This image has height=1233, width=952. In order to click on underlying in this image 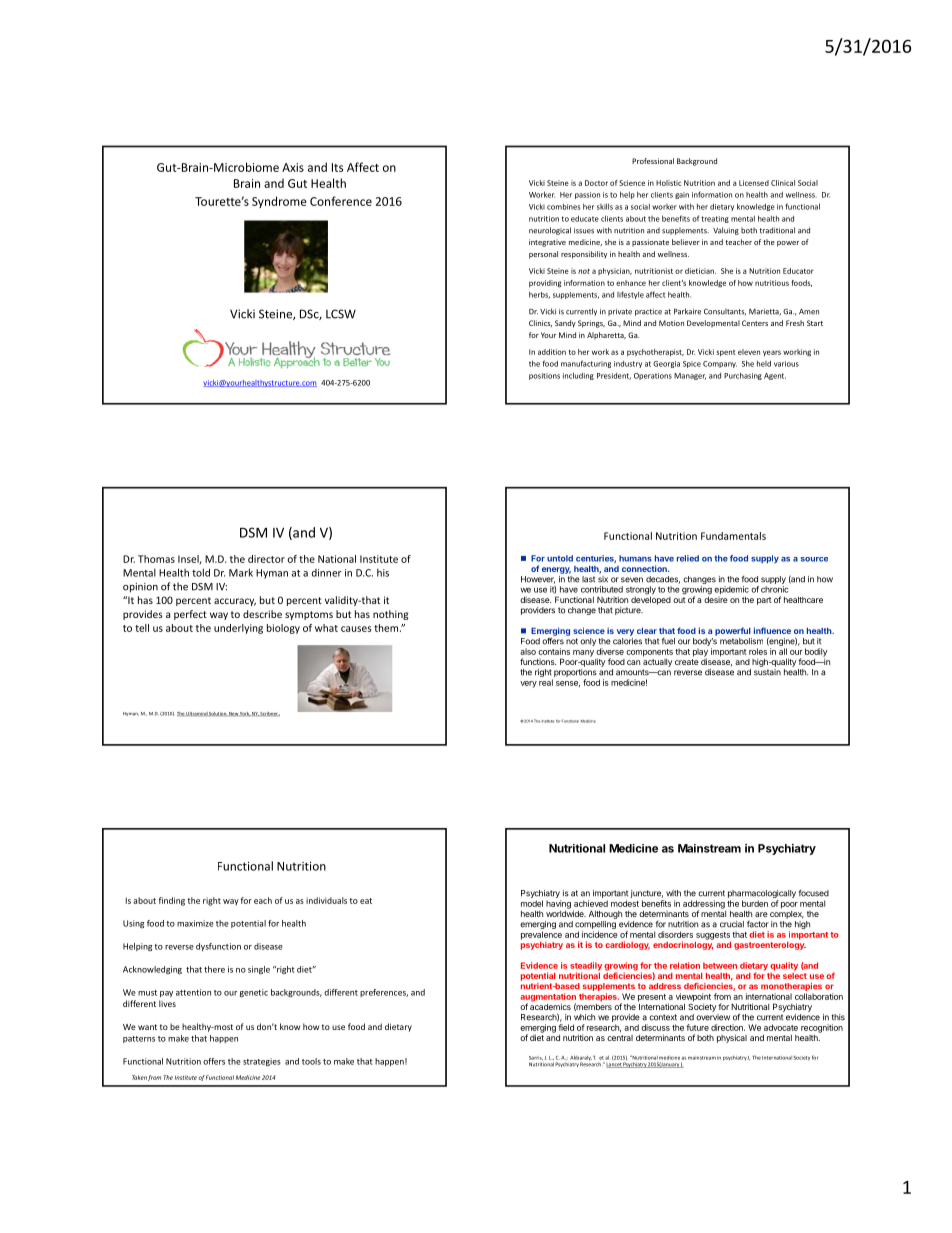, I will do `click(238, 629)`.
